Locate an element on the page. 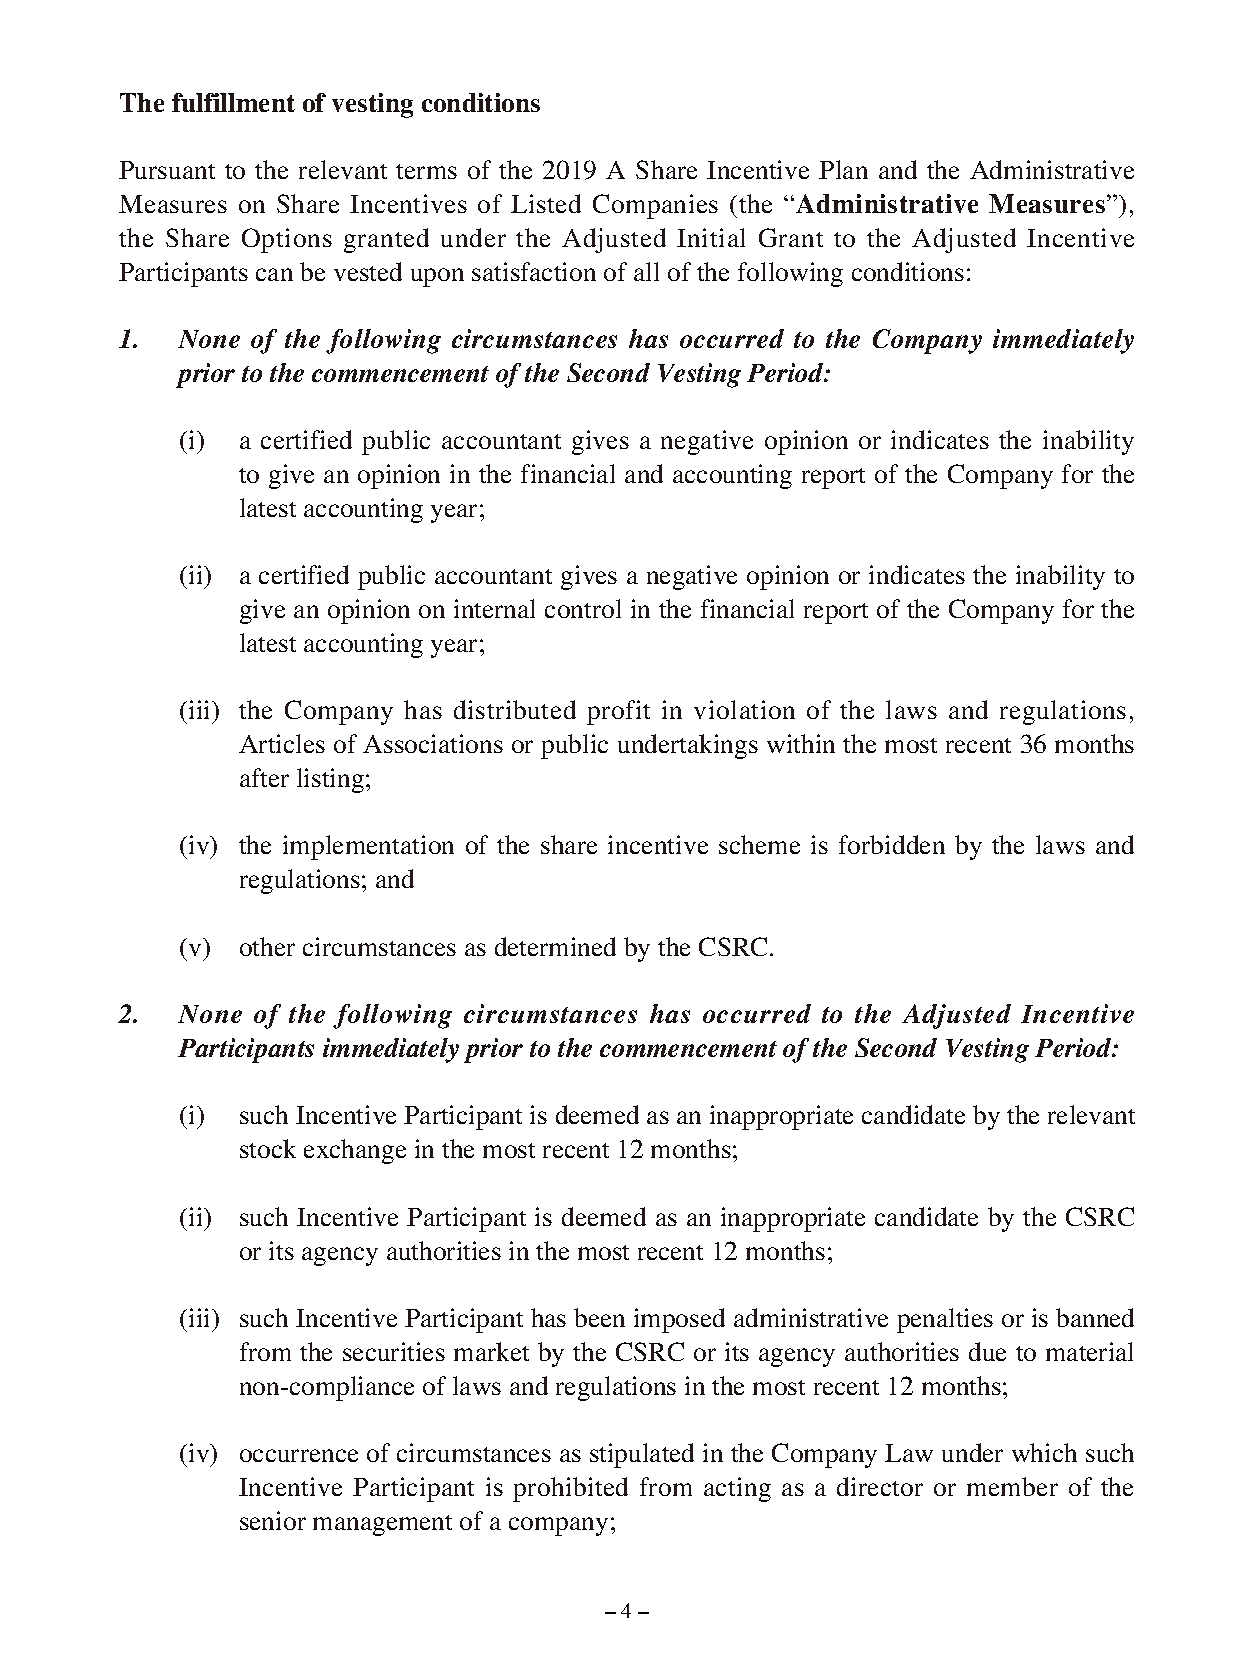  Plan is located at coordinates (843, 169).
